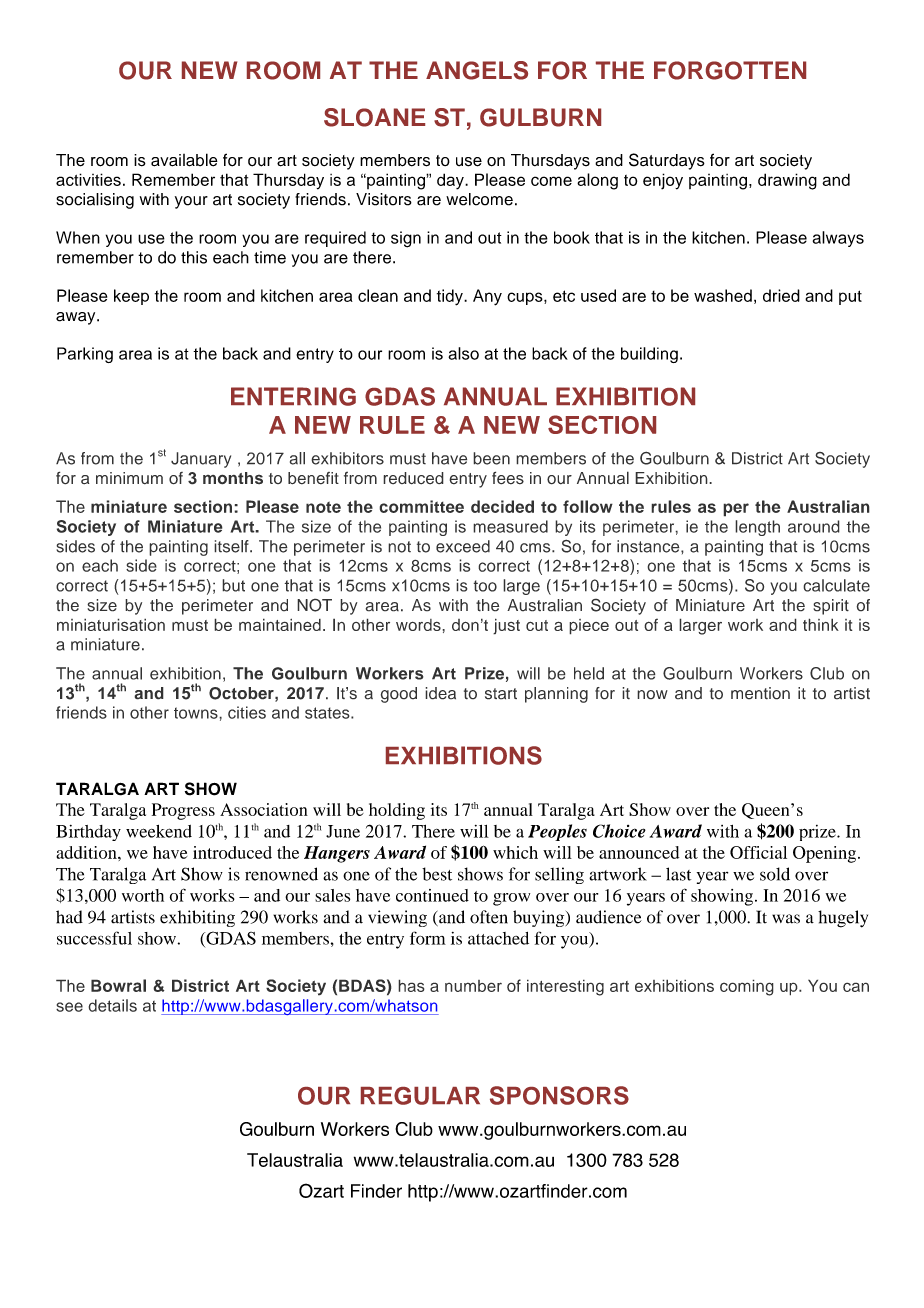 The width and height of the document is (924, 1308). I want to click on too, so click(485, 586).
